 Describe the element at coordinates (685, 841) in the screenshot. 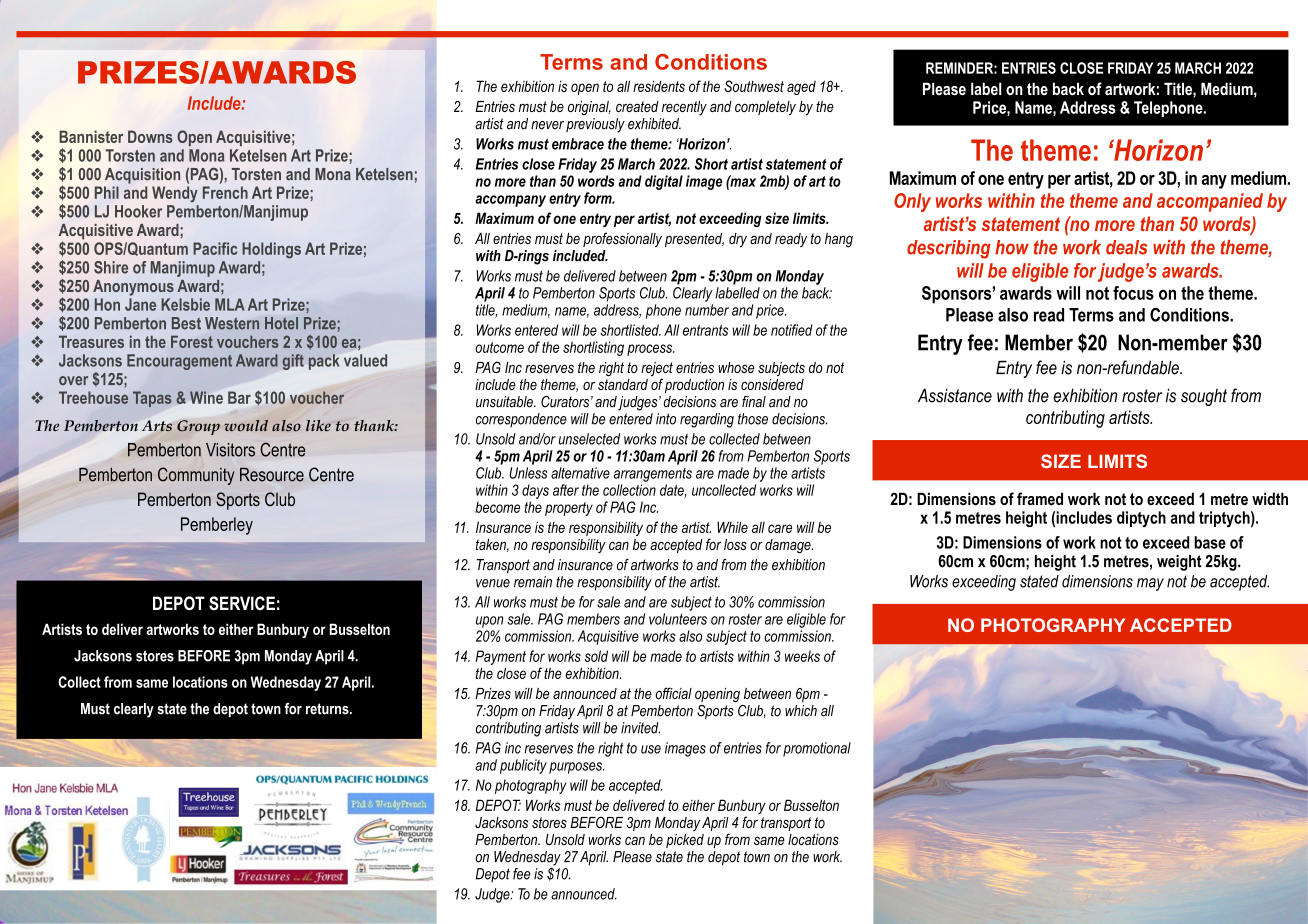

I see `picked` at that location.
